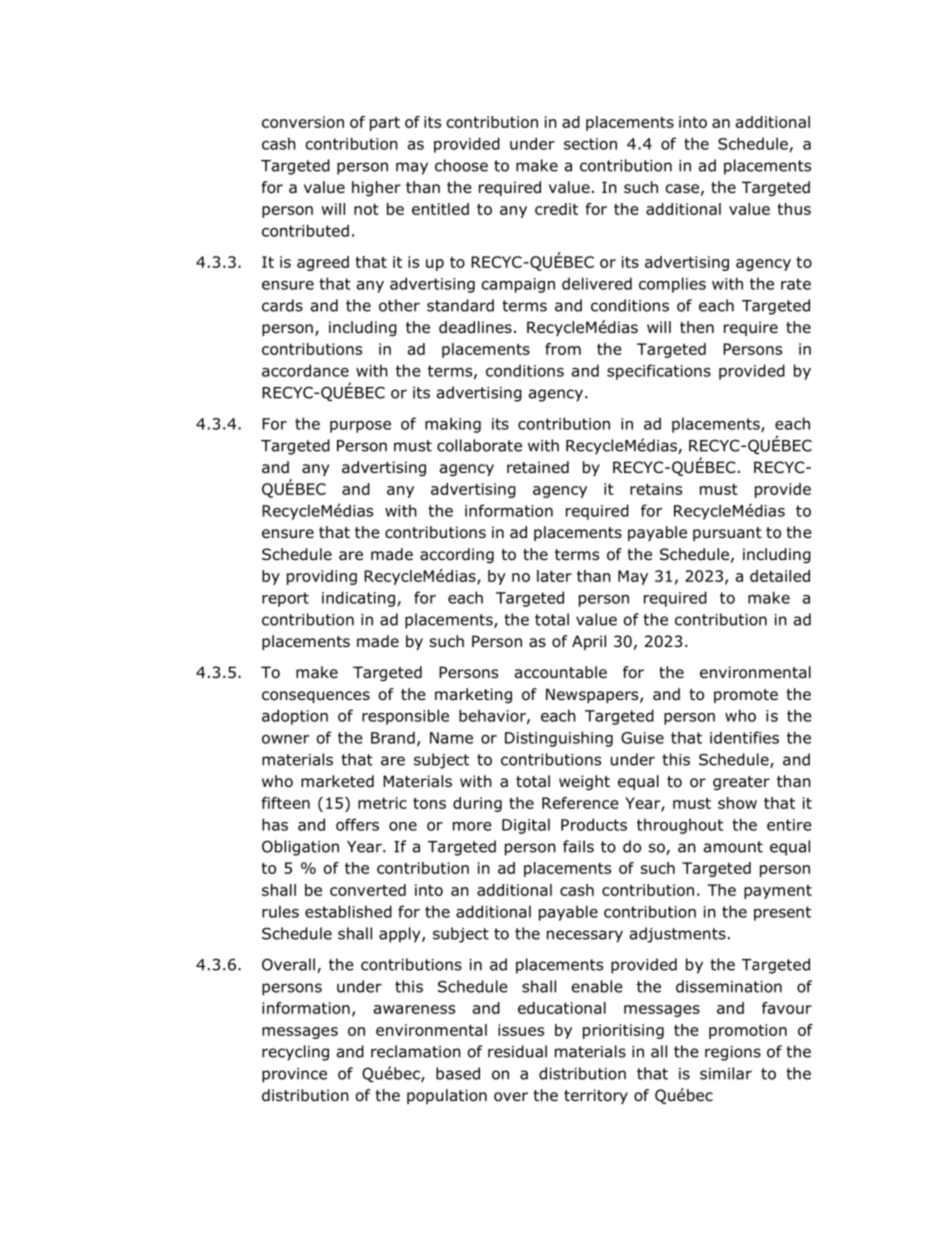 This image has width=952, height=1233. I want to click on conversion, so click(303, 122).
